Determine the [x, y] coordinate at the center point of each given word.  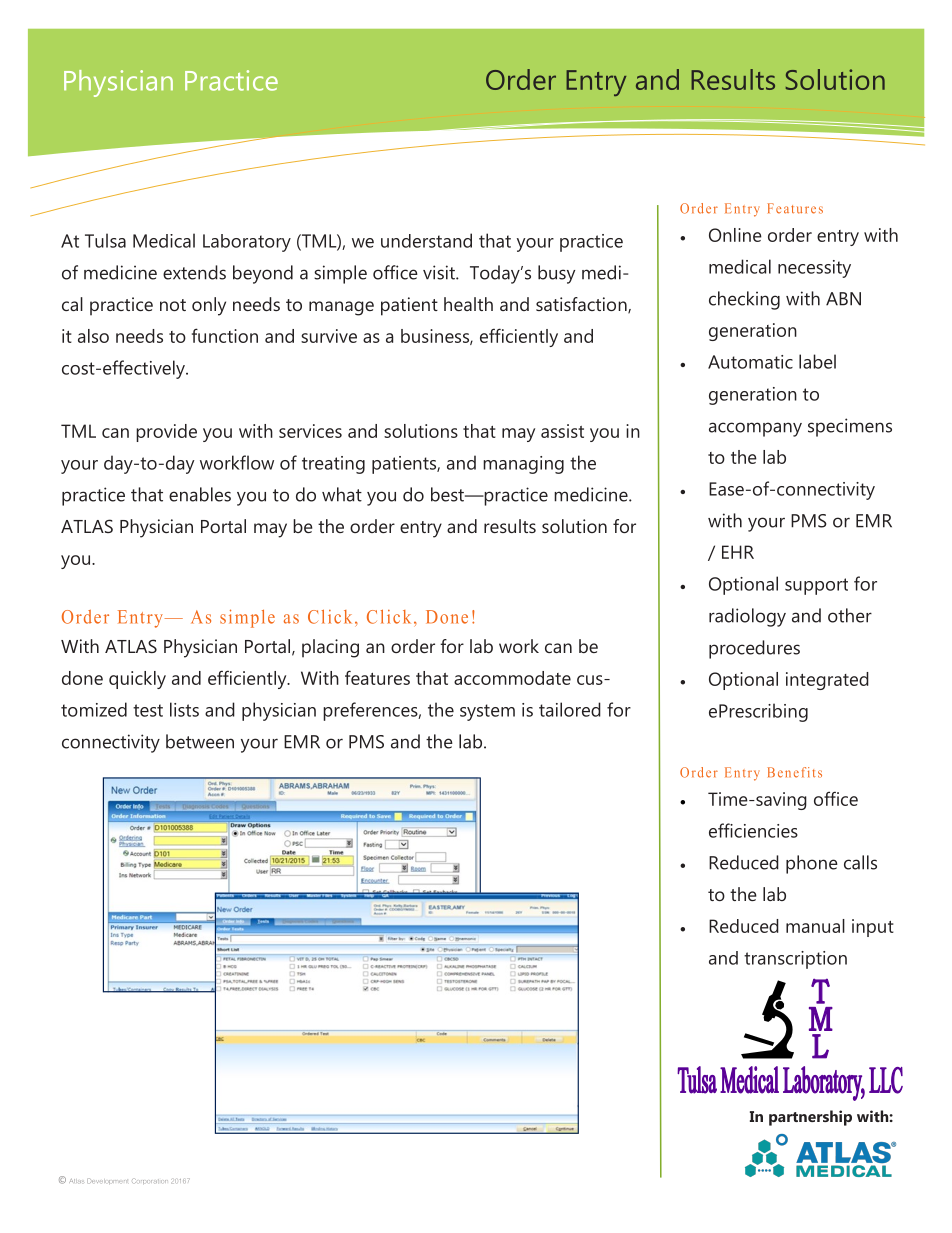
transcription [795, 960]
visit [440, 272]
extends [194, 272]
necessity [814, 269]
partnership [810, 1118]
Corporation [150, 1181]
